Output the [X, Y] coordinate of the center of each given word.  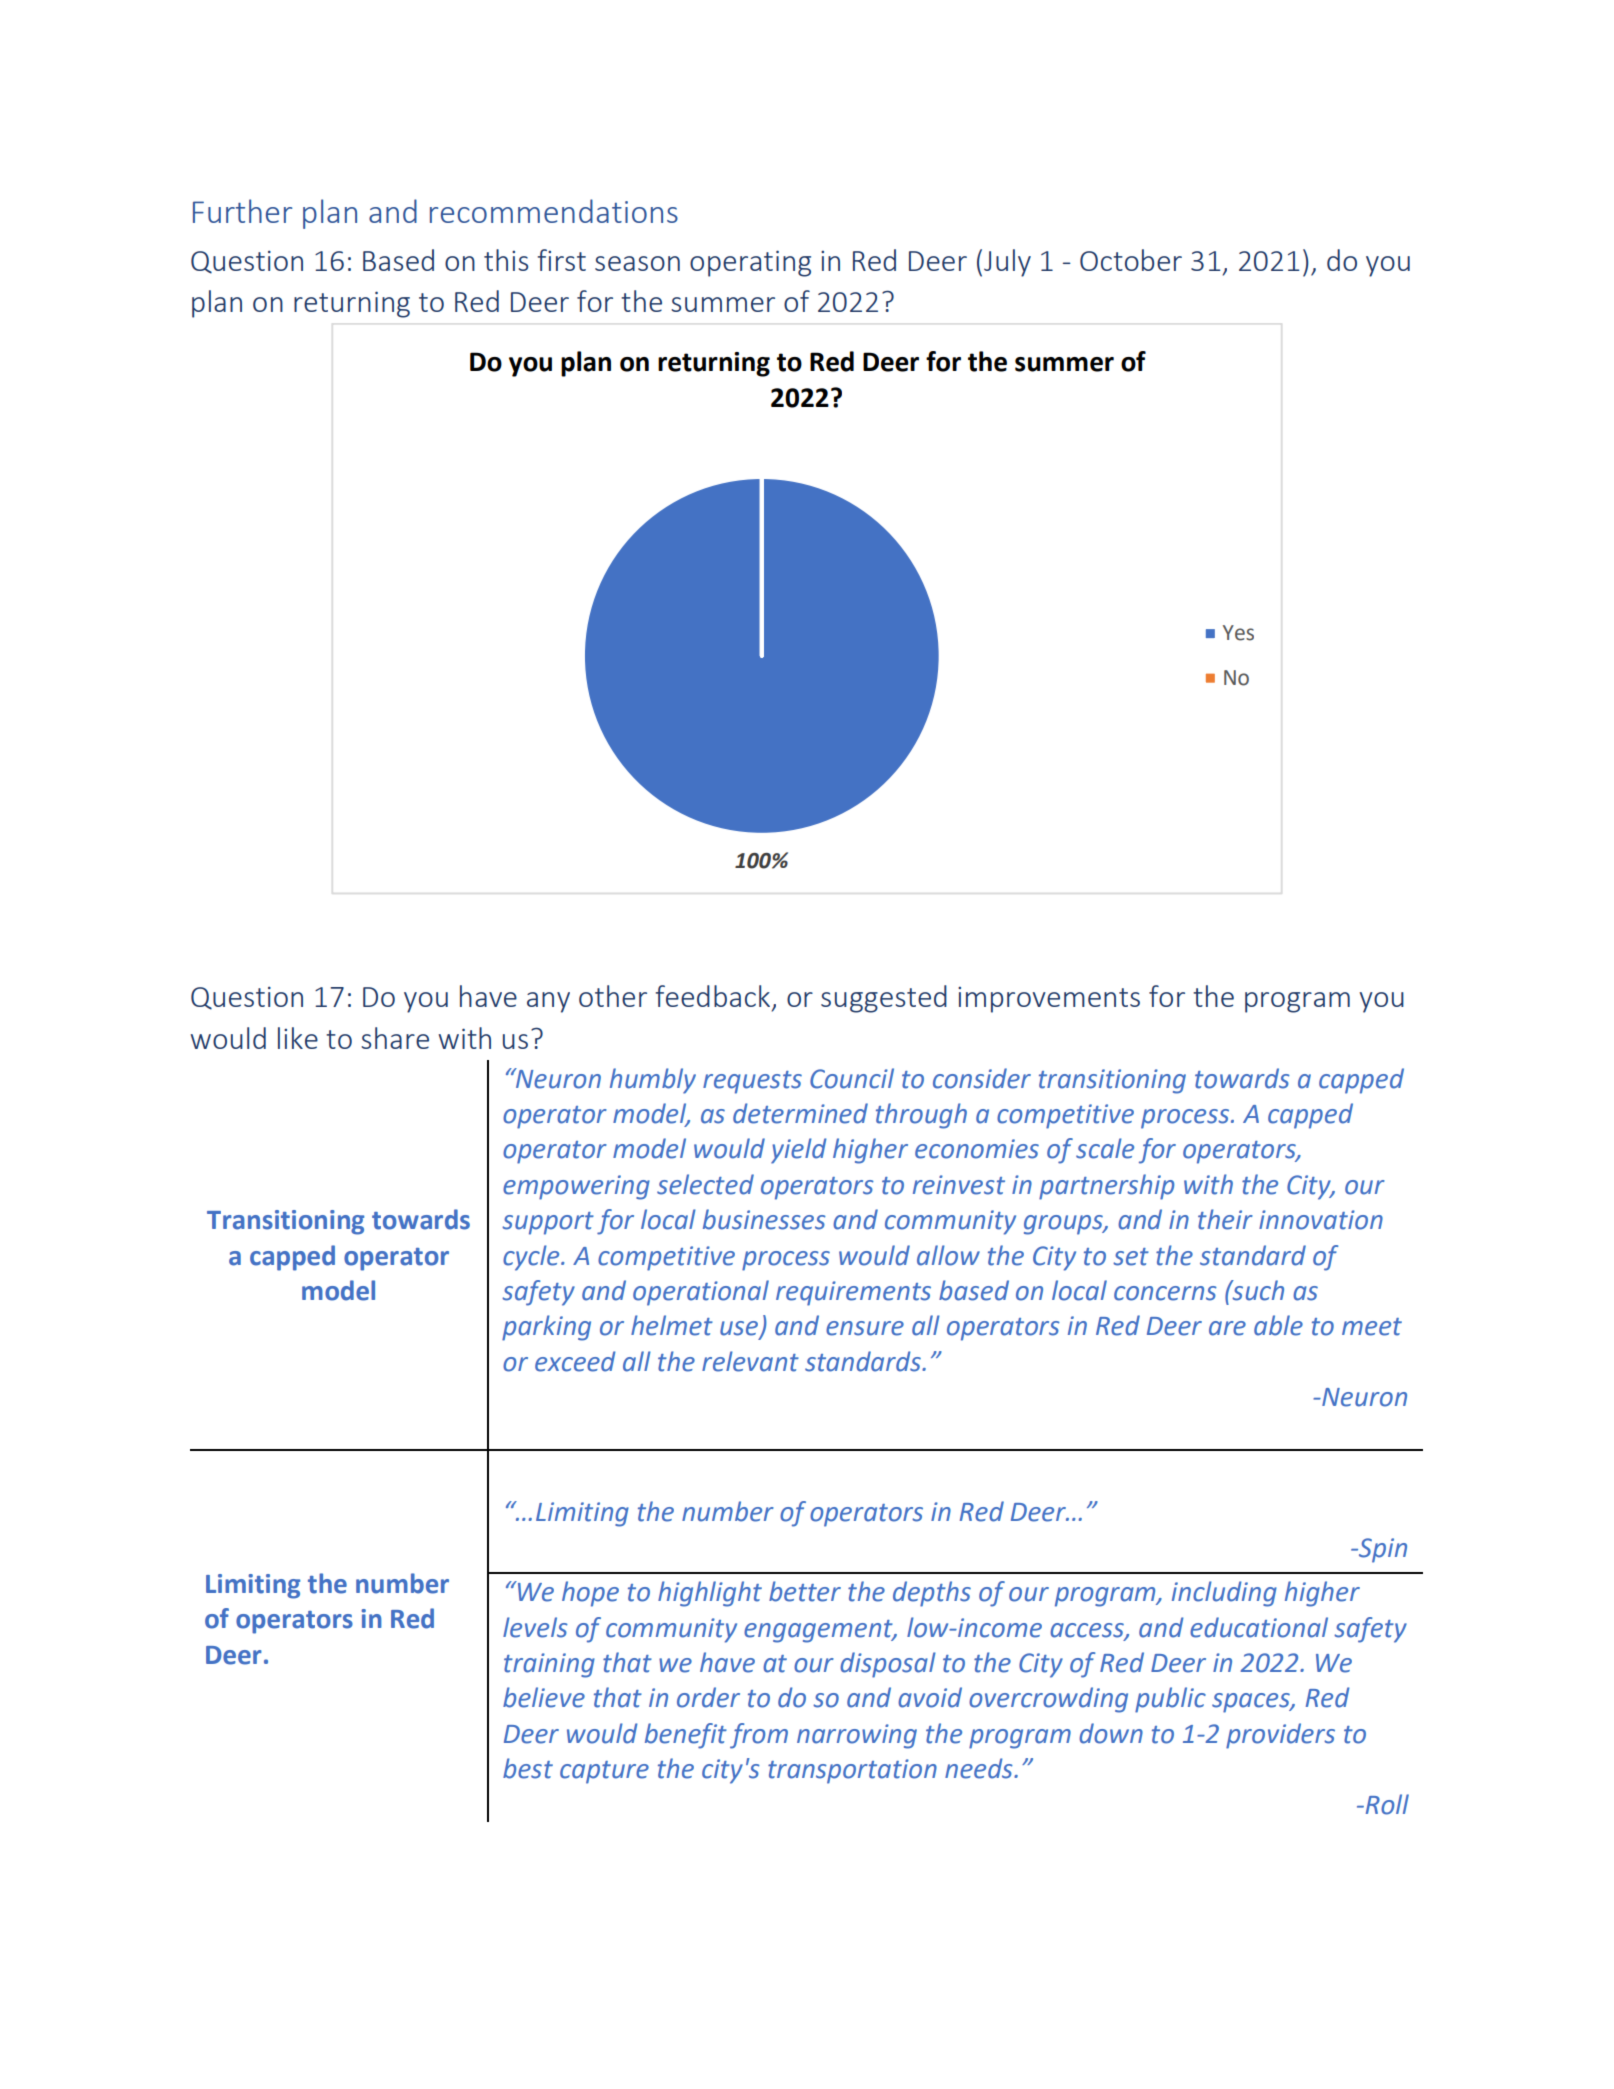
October [1131, 260]
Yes [1238, 633]
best [528, 1768]
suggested [884, 999]
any [548, 1002]
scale [1105, 1148]
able [1278, 1325]
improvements [1049, 1000]
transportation [852, 1771]
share [395, 1038]
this [506, 260]
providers [1280, 1736]
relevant [750, 1361]
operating [750, 263]
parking [546, 1328]
